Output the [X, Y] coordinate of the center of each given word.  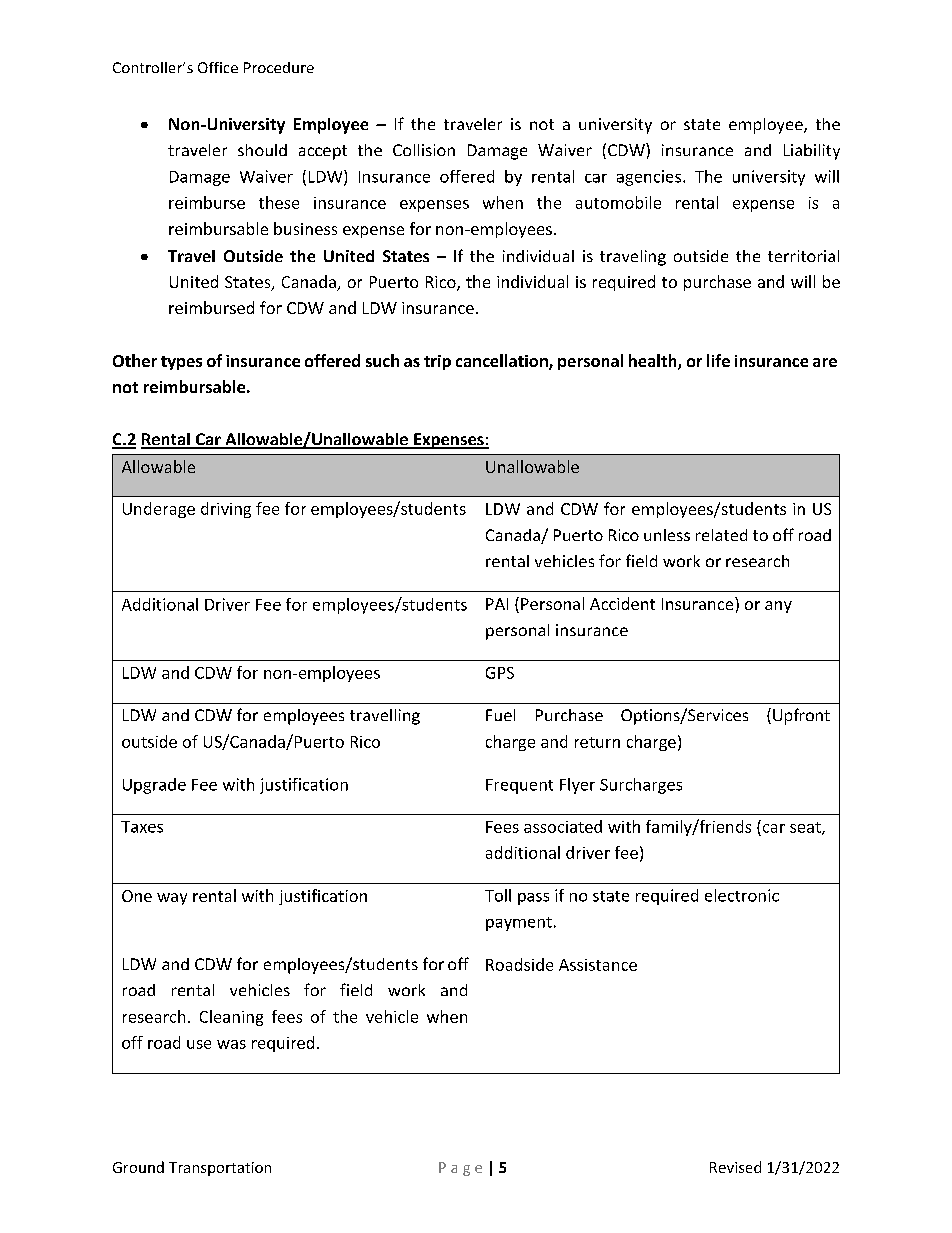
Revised [735, 1167]
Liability [812, 152]
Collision [424, 150]
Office [218, 67]
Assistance [598, 965]
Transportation [220, 1169]
